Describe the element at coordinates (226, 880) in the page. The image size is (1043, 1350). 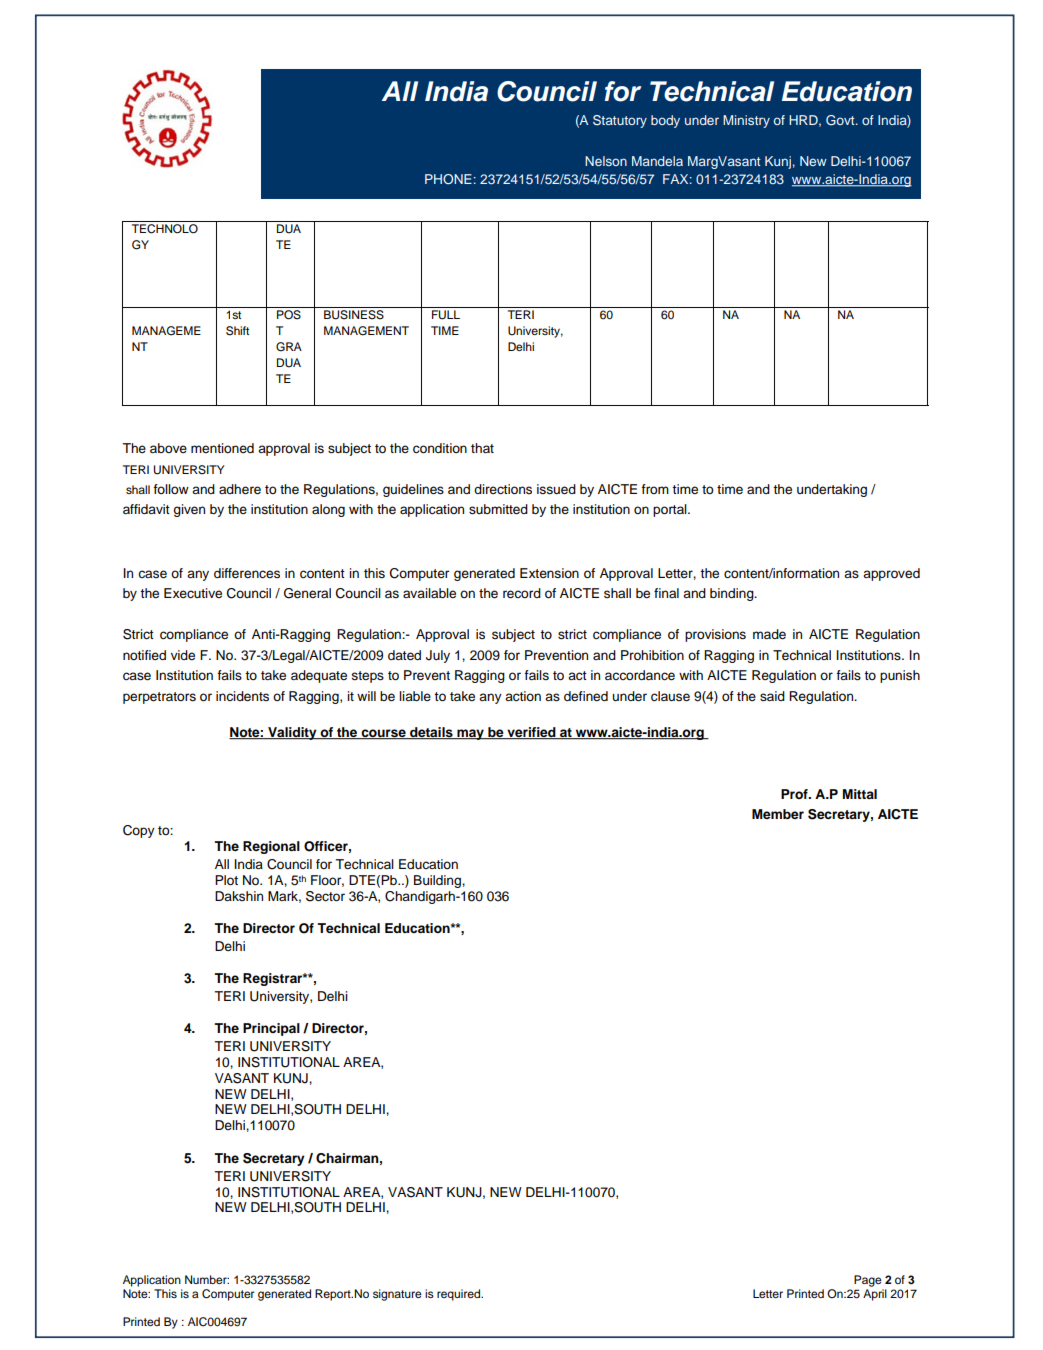
I see `Plot` at that location.
